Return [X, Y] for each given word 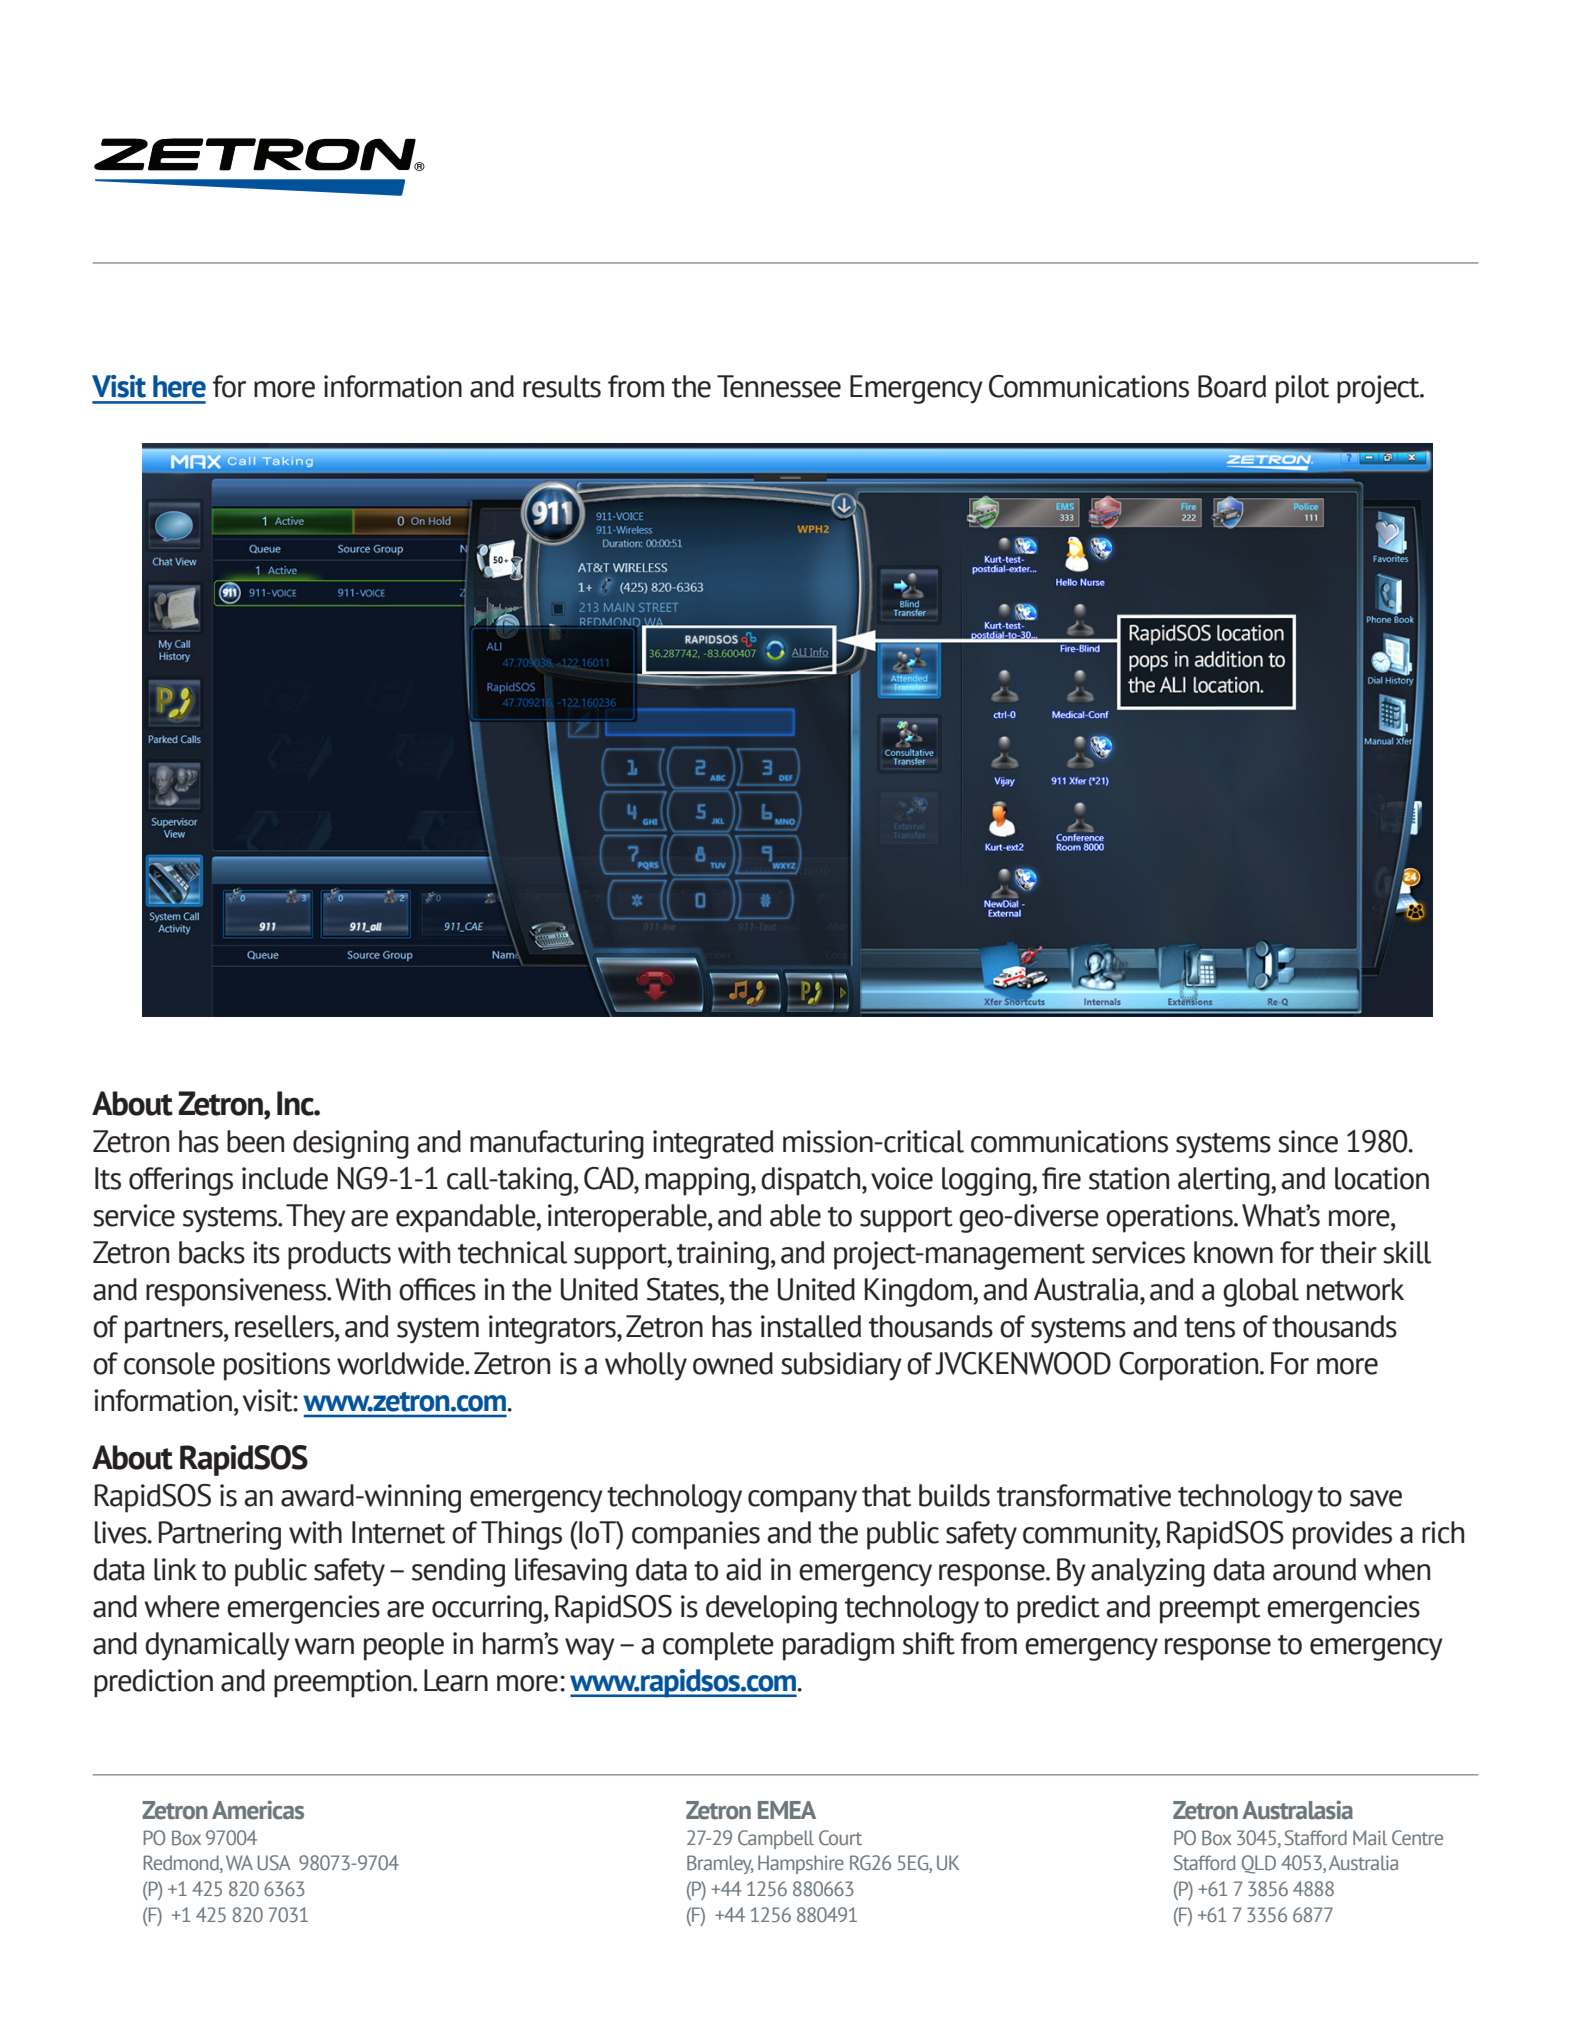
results [562, 386]
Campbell [776, 1839]
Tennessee [779, 386]
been [255, 1141]
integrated [713, 1144]
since [1308, 1141]
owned [733, 1363]
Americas [258, 1810]
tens [1209, 1328]
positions [277, 1366]
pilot [1302, 389]
